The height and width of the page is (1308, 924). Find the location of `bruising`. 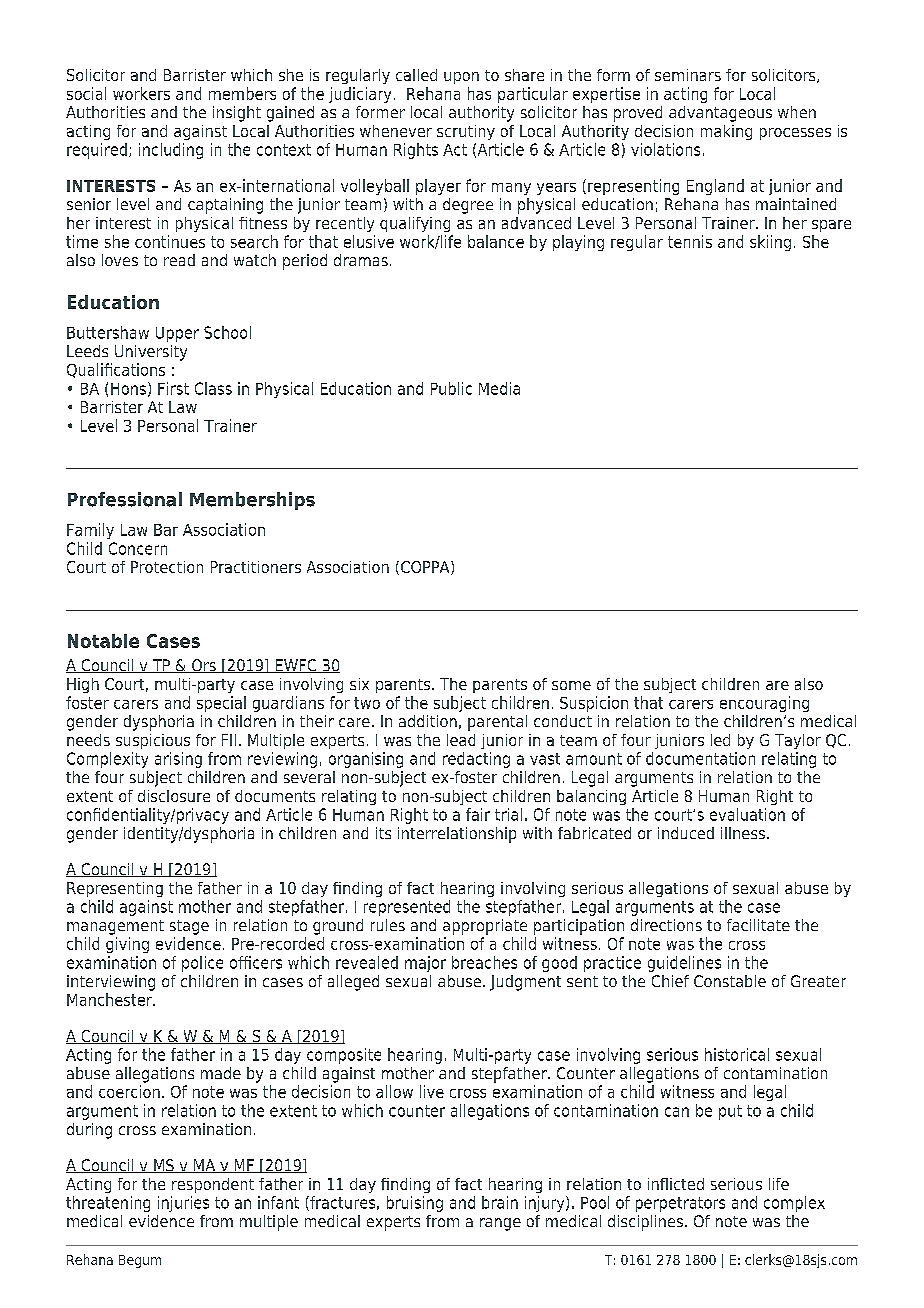

bruising is located at coordinates (415, 1204).
